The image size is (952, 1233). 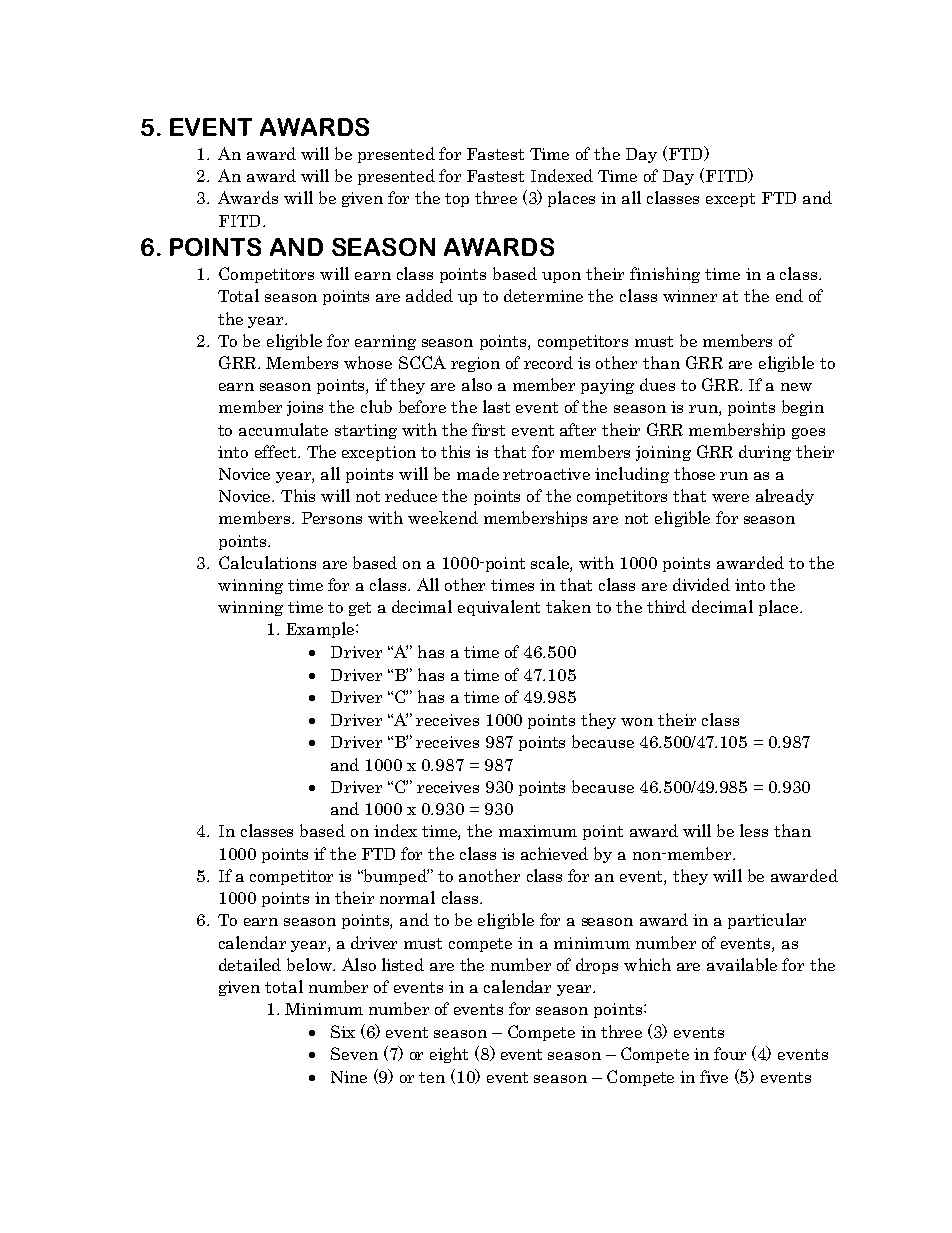 What do you see at coordinates (665, 275) in the document?
I see `finishing` at bounding box center [665, 275].
